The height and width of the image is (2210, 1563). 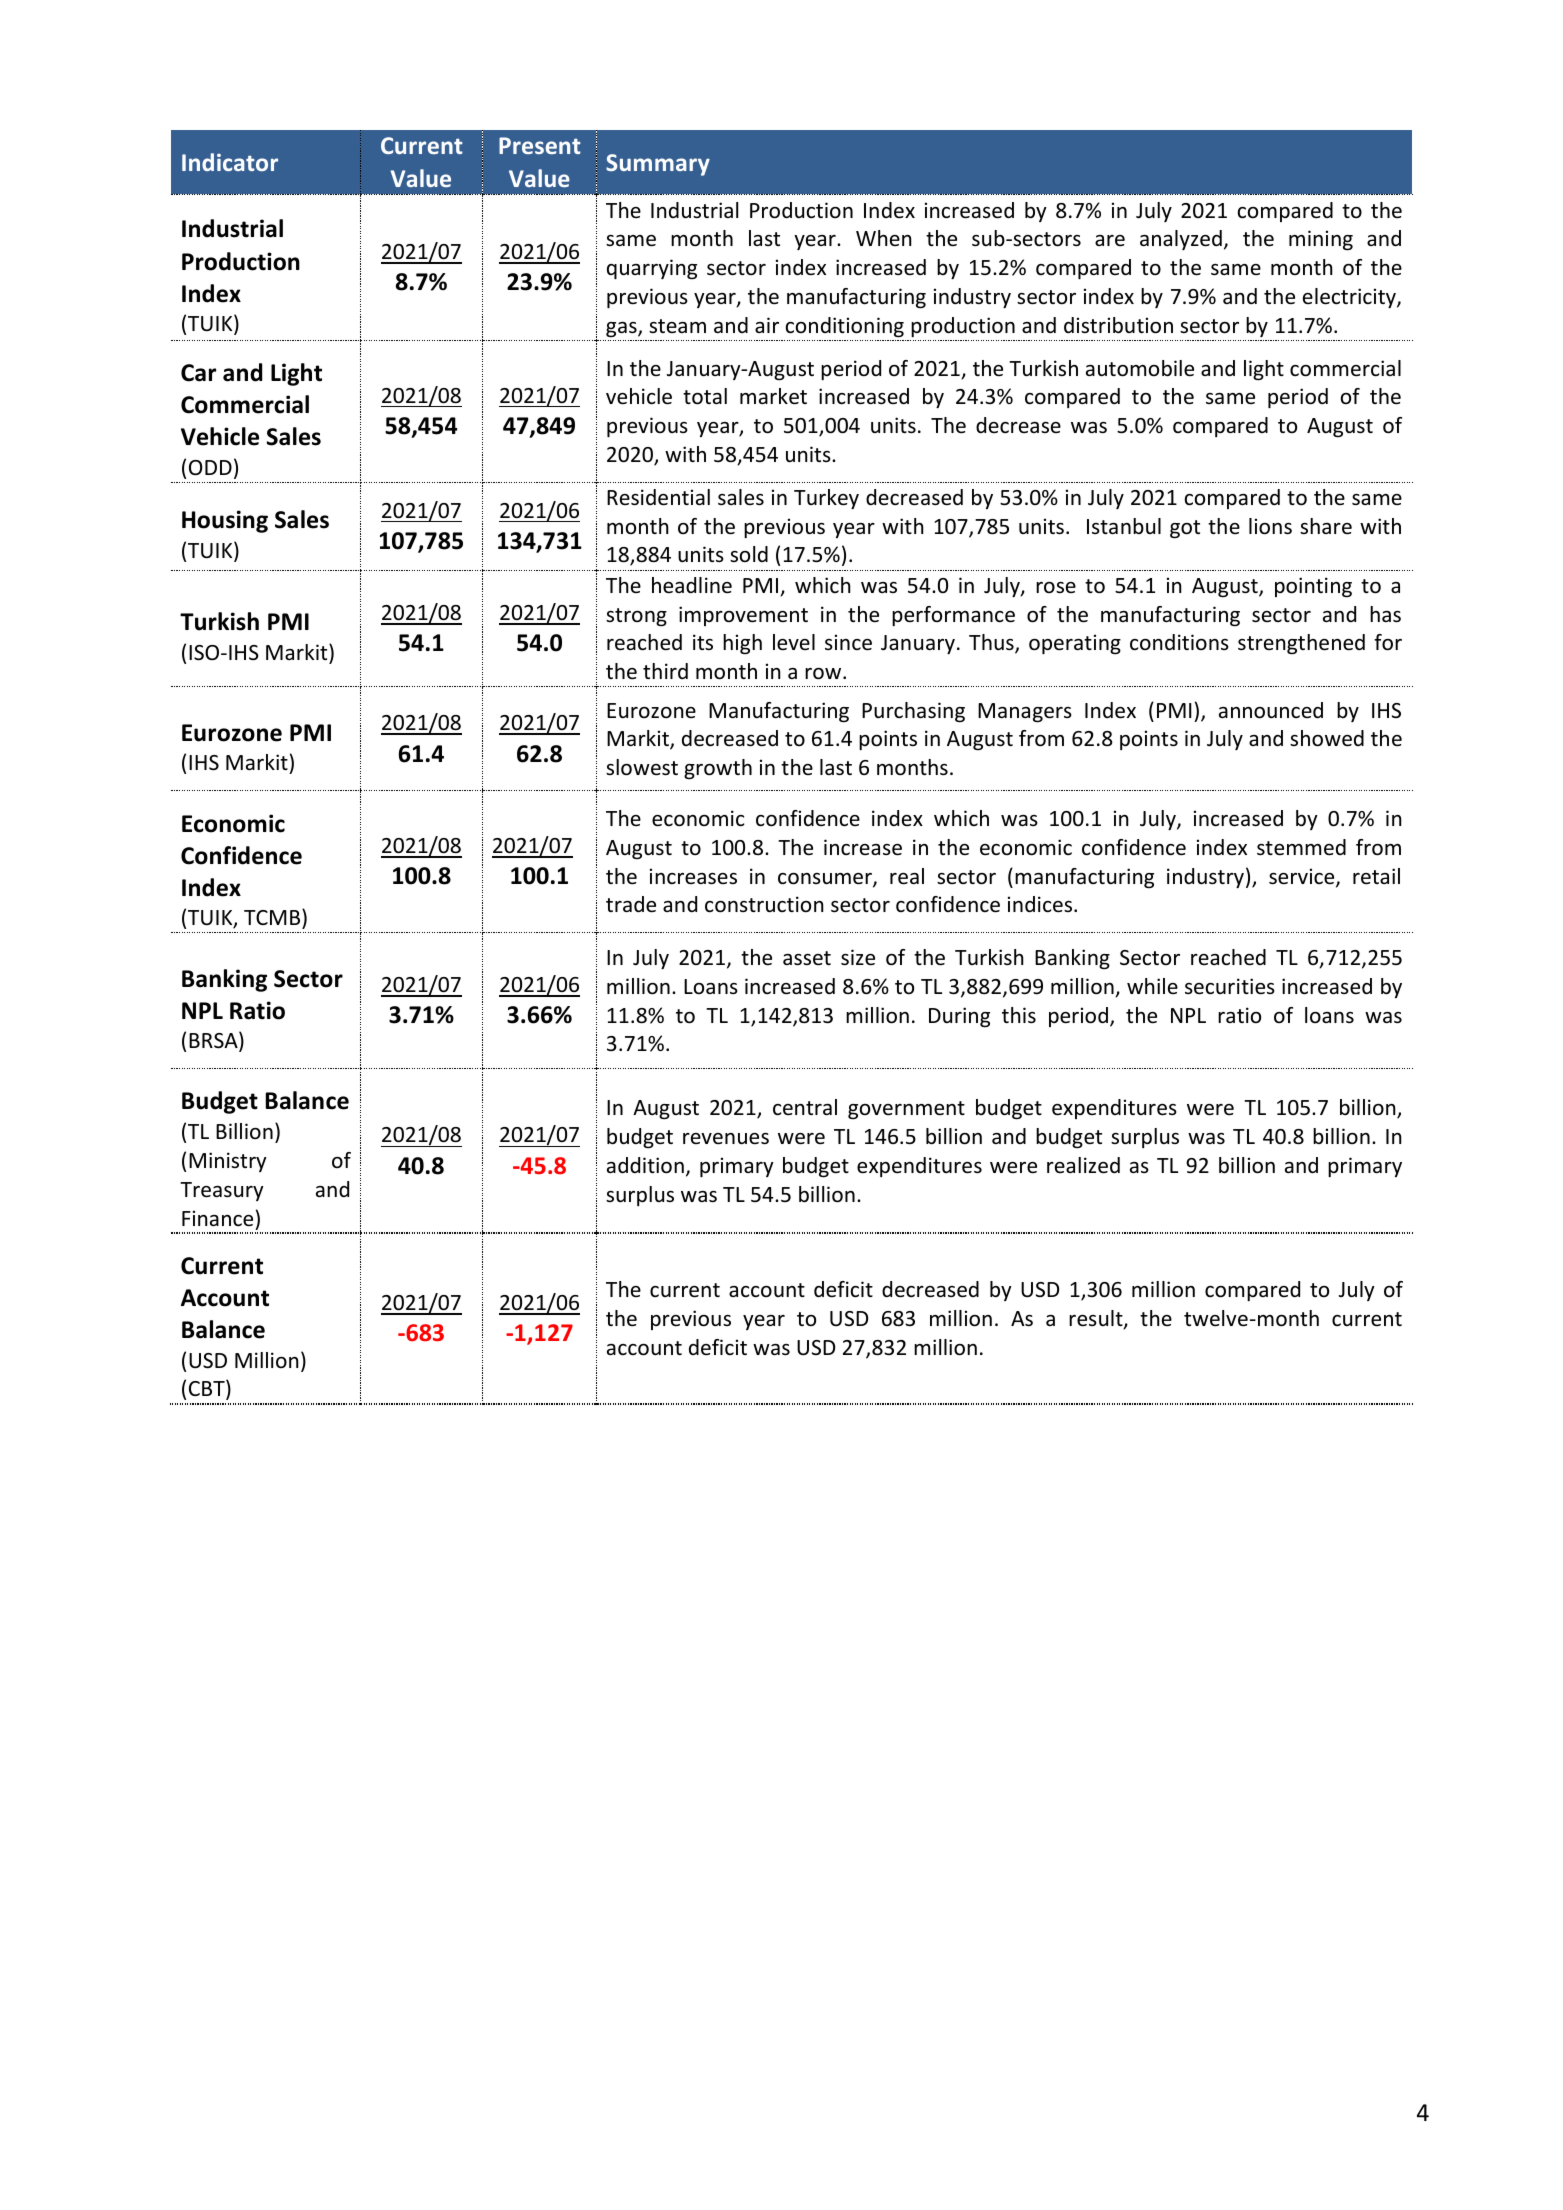 I want to click on Indicator, so click(x=230, y=162).
